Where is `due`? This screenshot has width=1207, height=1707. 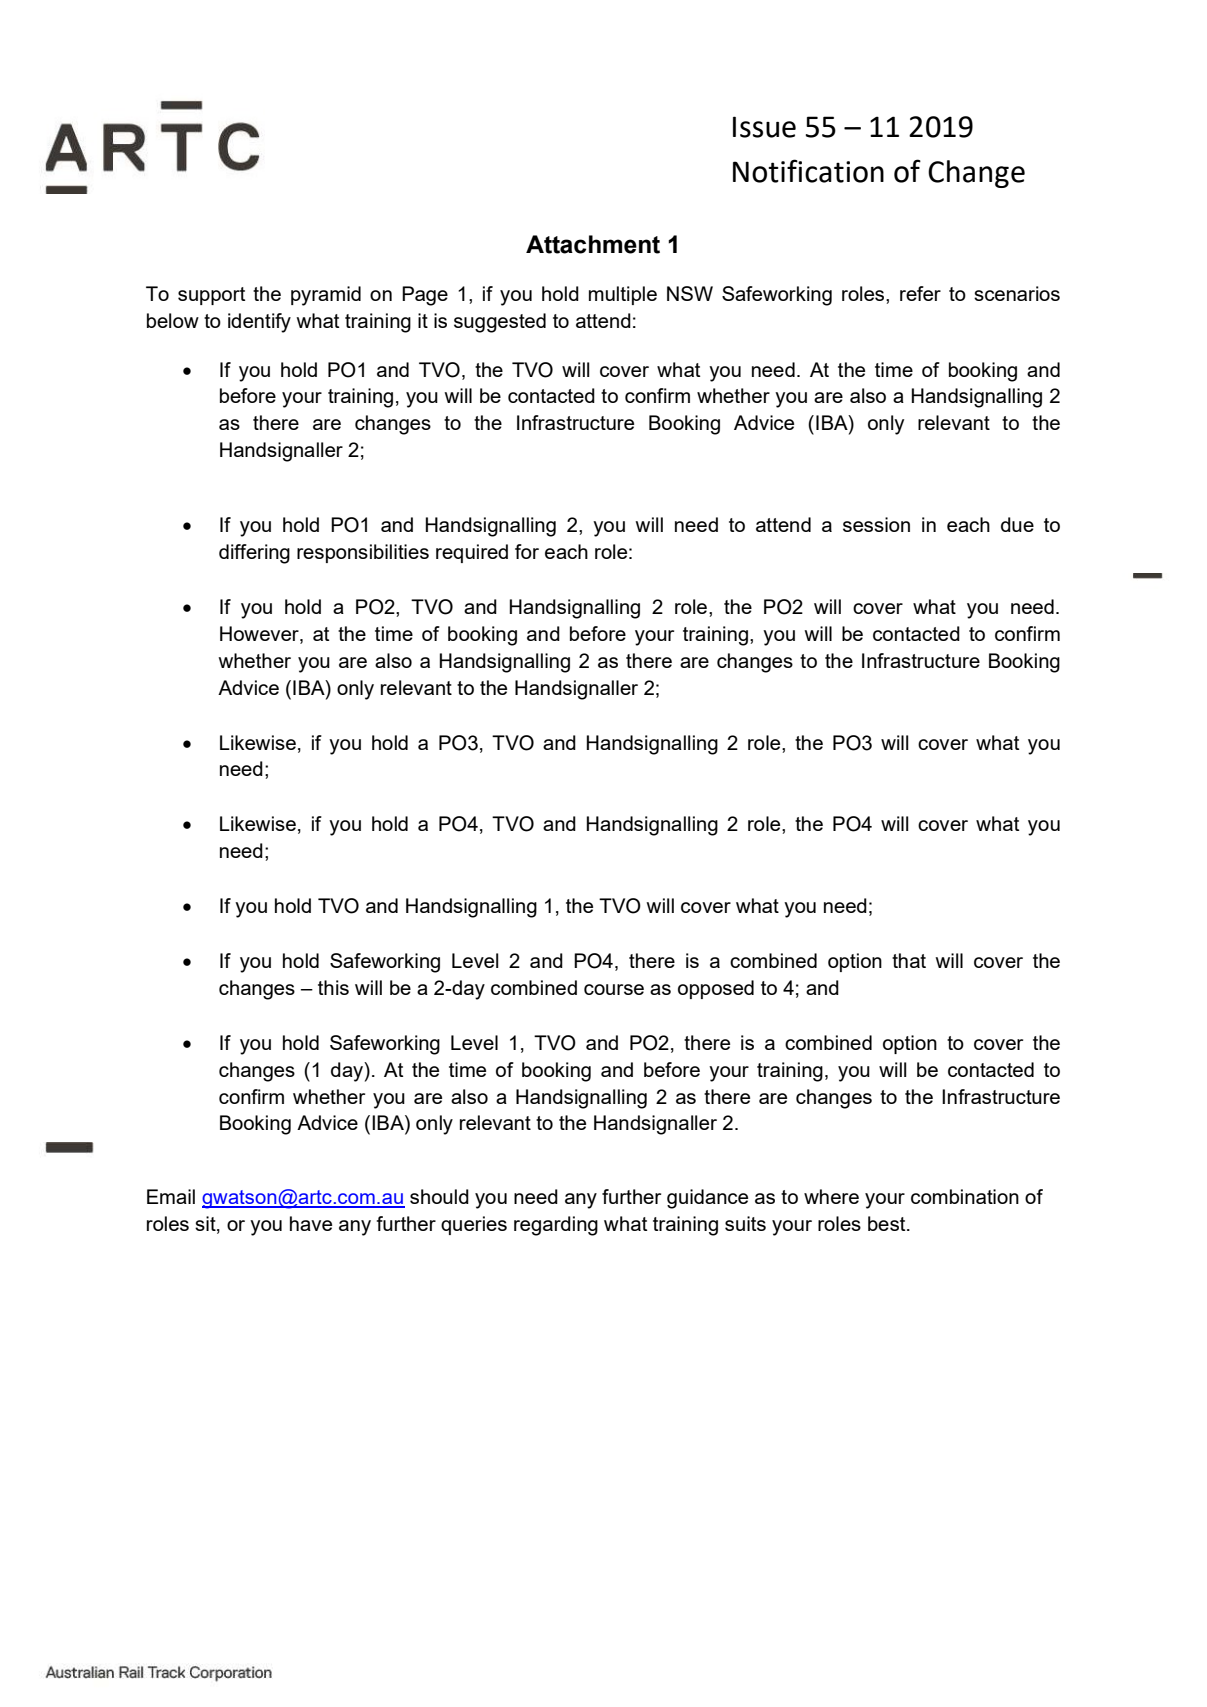
due is located at coordinates (1017, 524).
